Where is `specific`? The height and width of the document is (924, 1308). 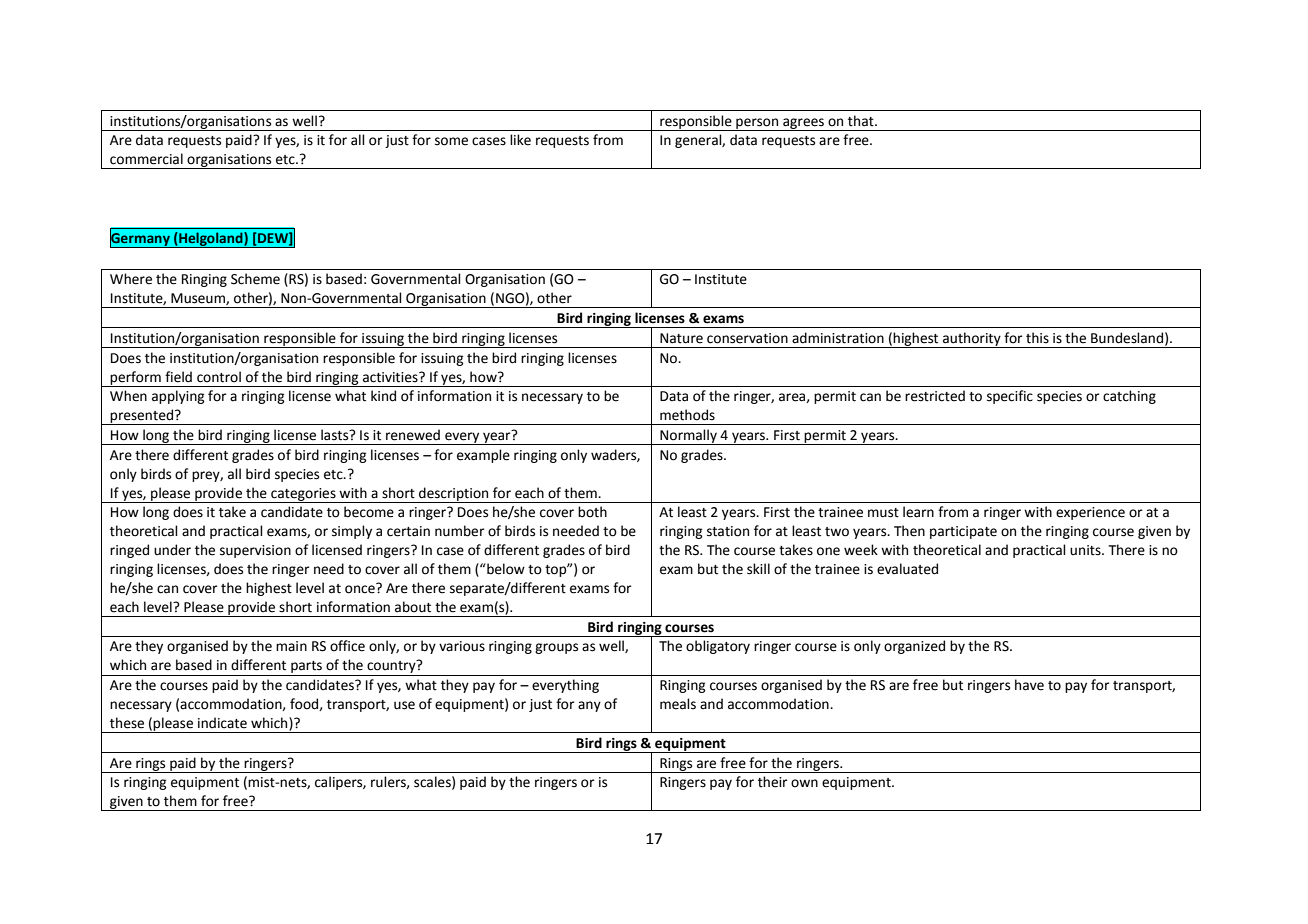
specific is located at coordinates (1010, 397).
